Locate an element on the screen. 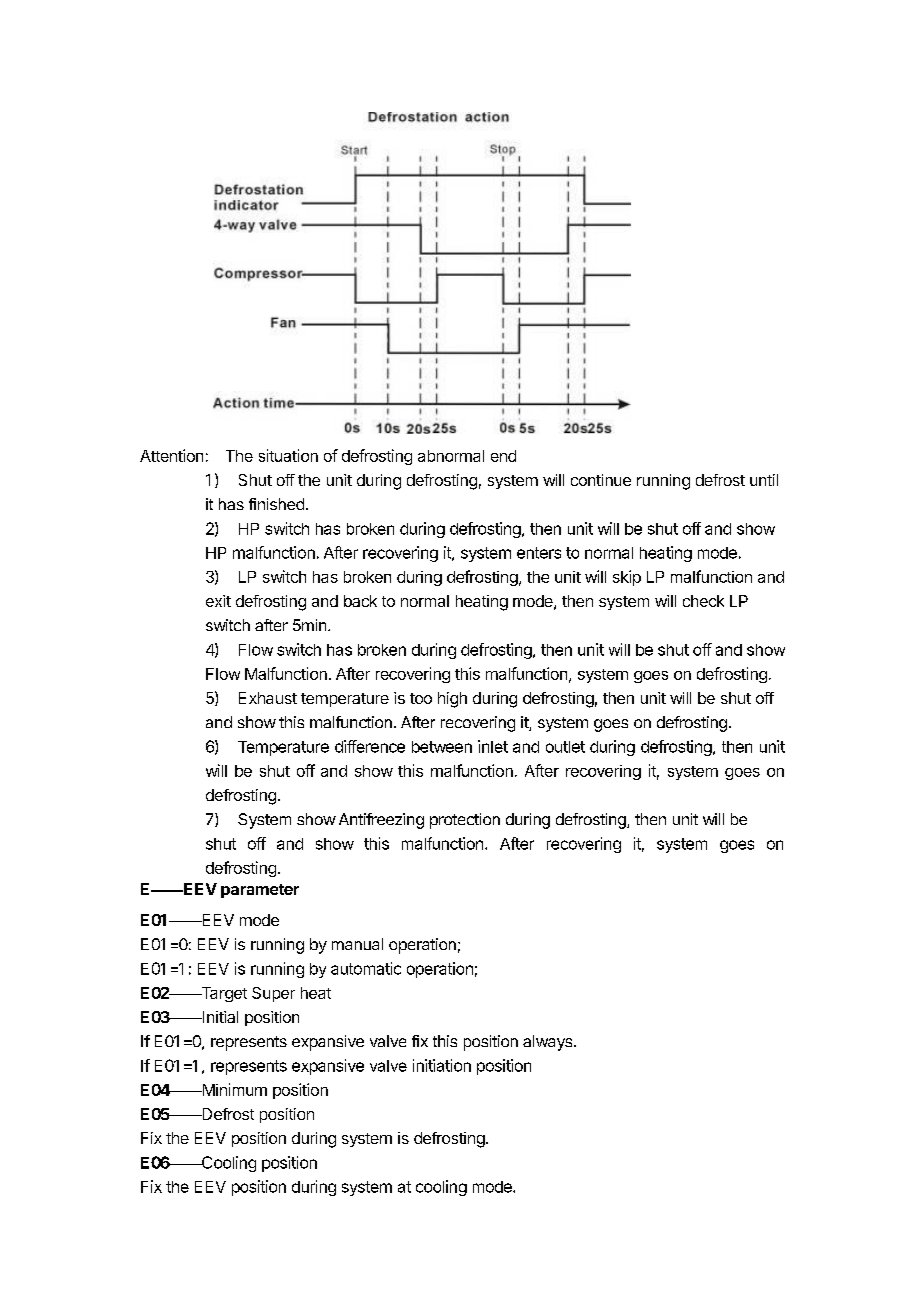 The height and width of the screenshot is (1308, 924). between is located at coordinates (442, 747).
